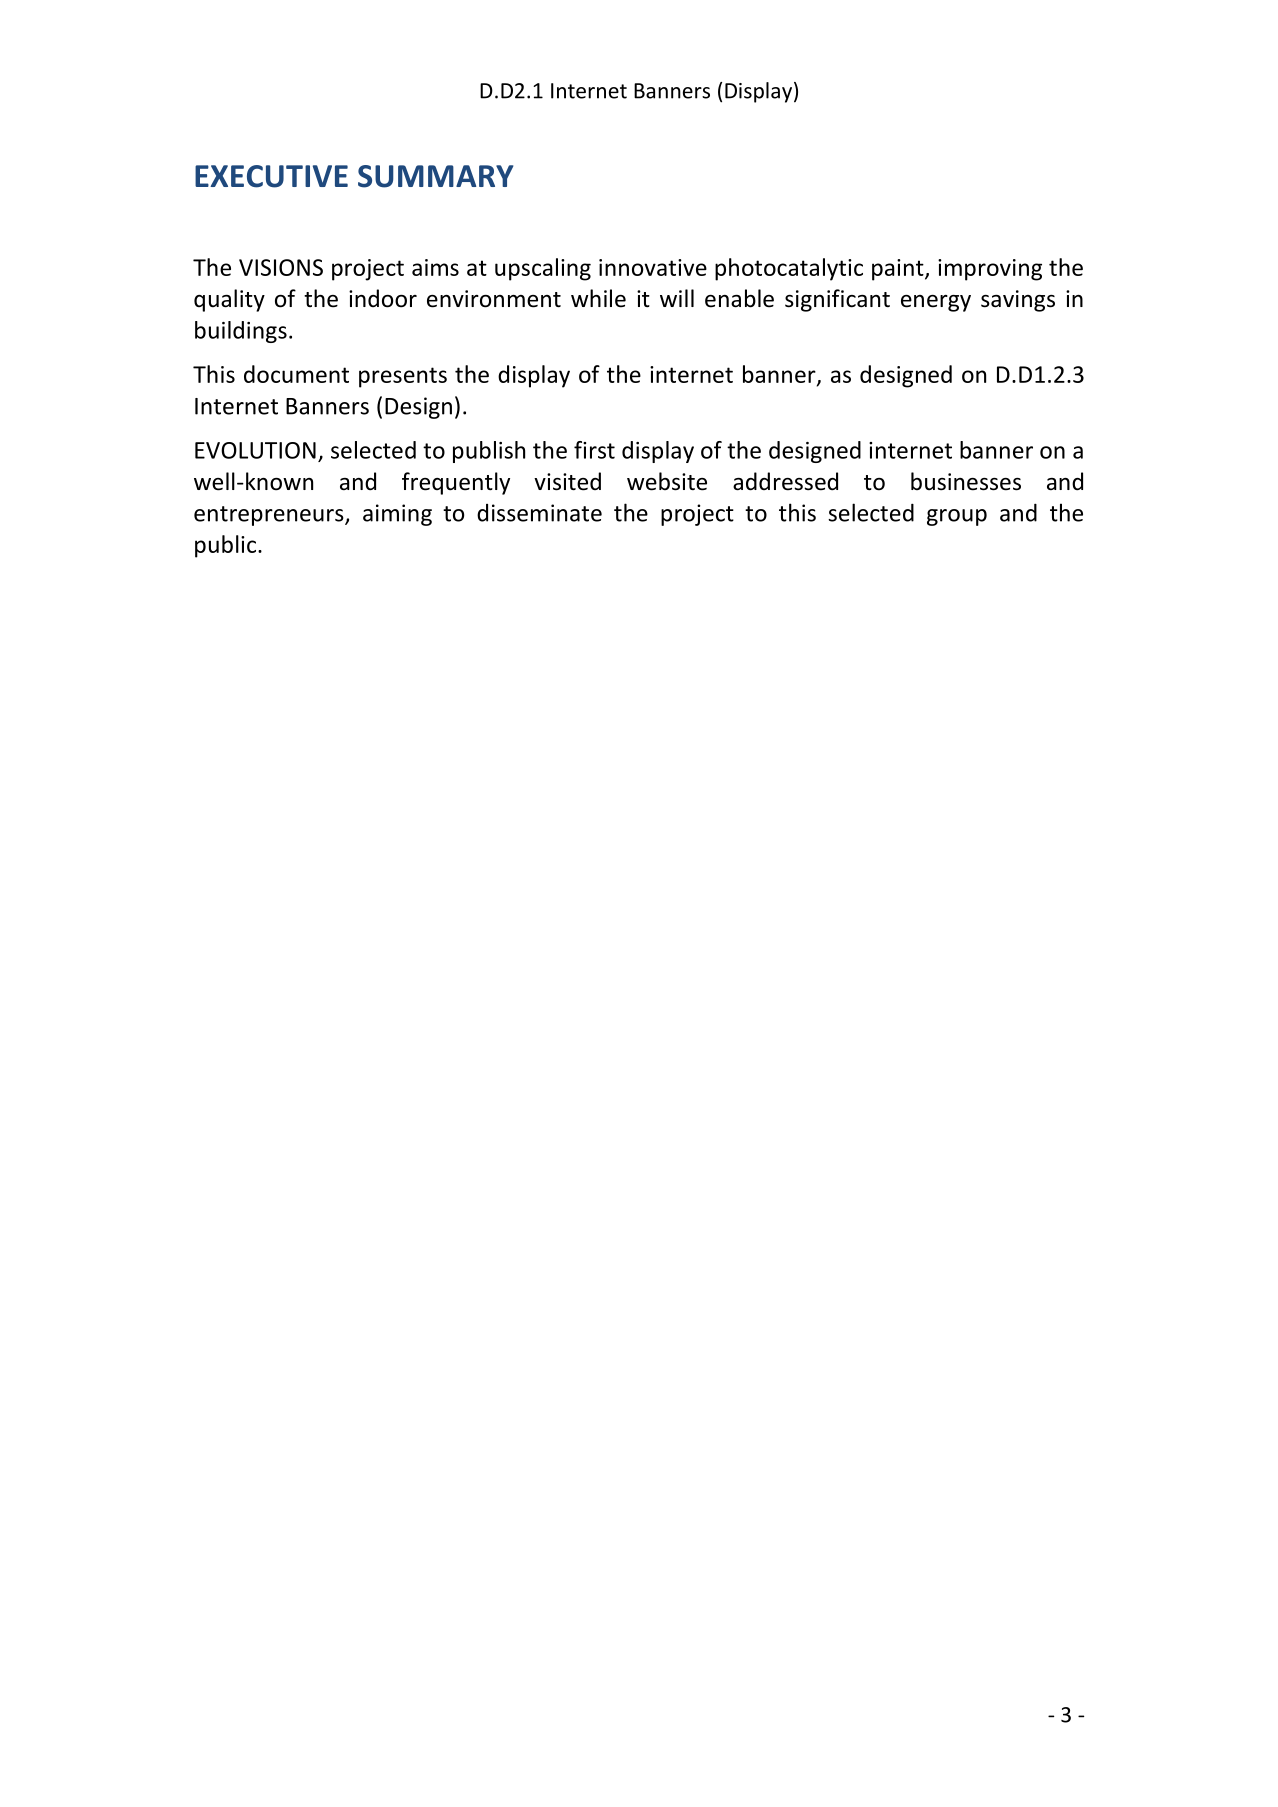 The image size is (1278, 1807). Describe the element at coordinates (270, 516) in the screenshot. I see `entrepreneurs` at that location.
